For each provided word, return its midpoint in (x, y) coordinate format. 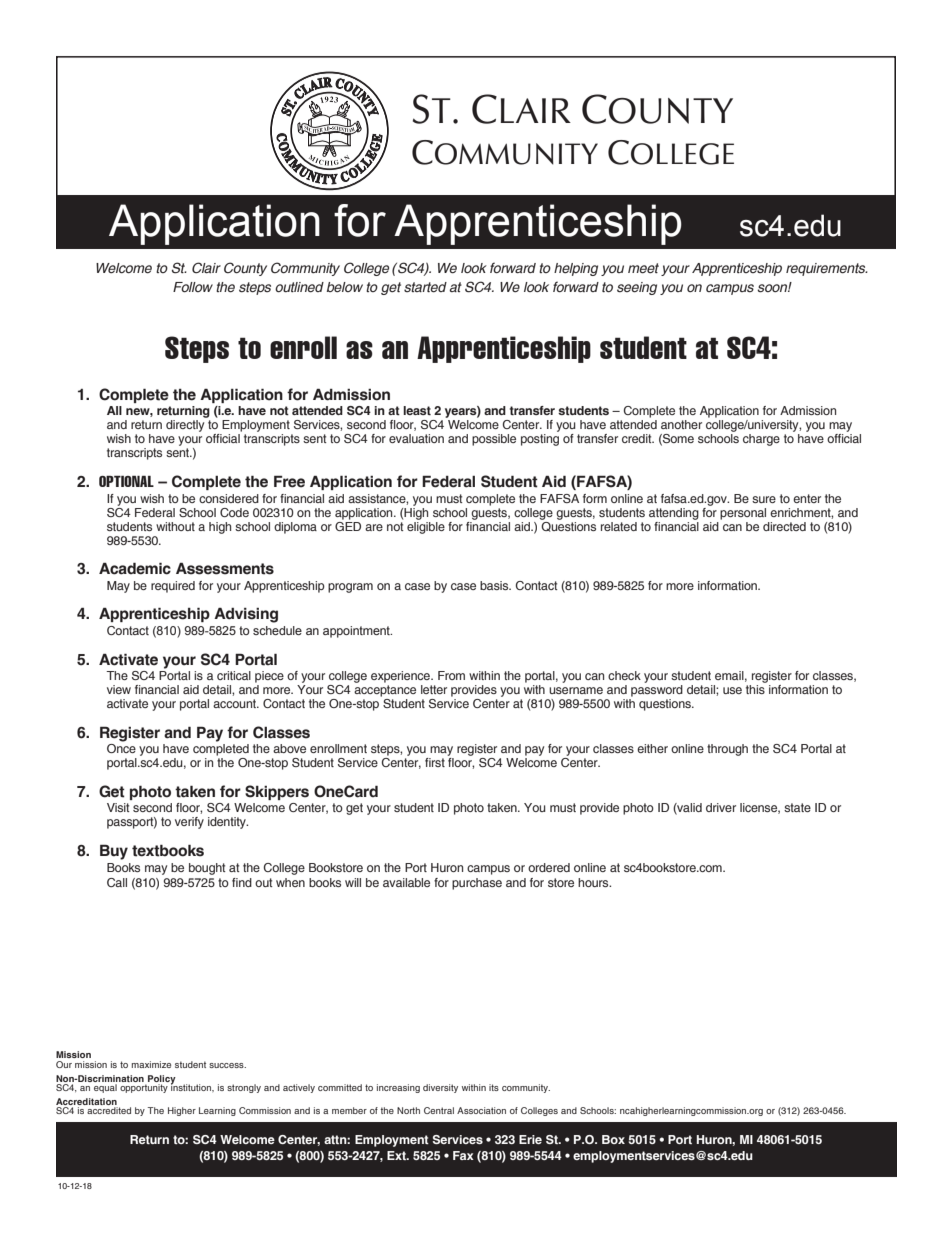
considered (229, 498)
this (755, 689)
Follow (193, 287)
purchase (477, 884)
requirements (827, 269)
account (236, 703)
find (242, 882)
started (425, 287)
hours (594, 882)
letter (434, 689)
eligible (426, 526)
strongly (244, 1088)
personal (743, 514)
